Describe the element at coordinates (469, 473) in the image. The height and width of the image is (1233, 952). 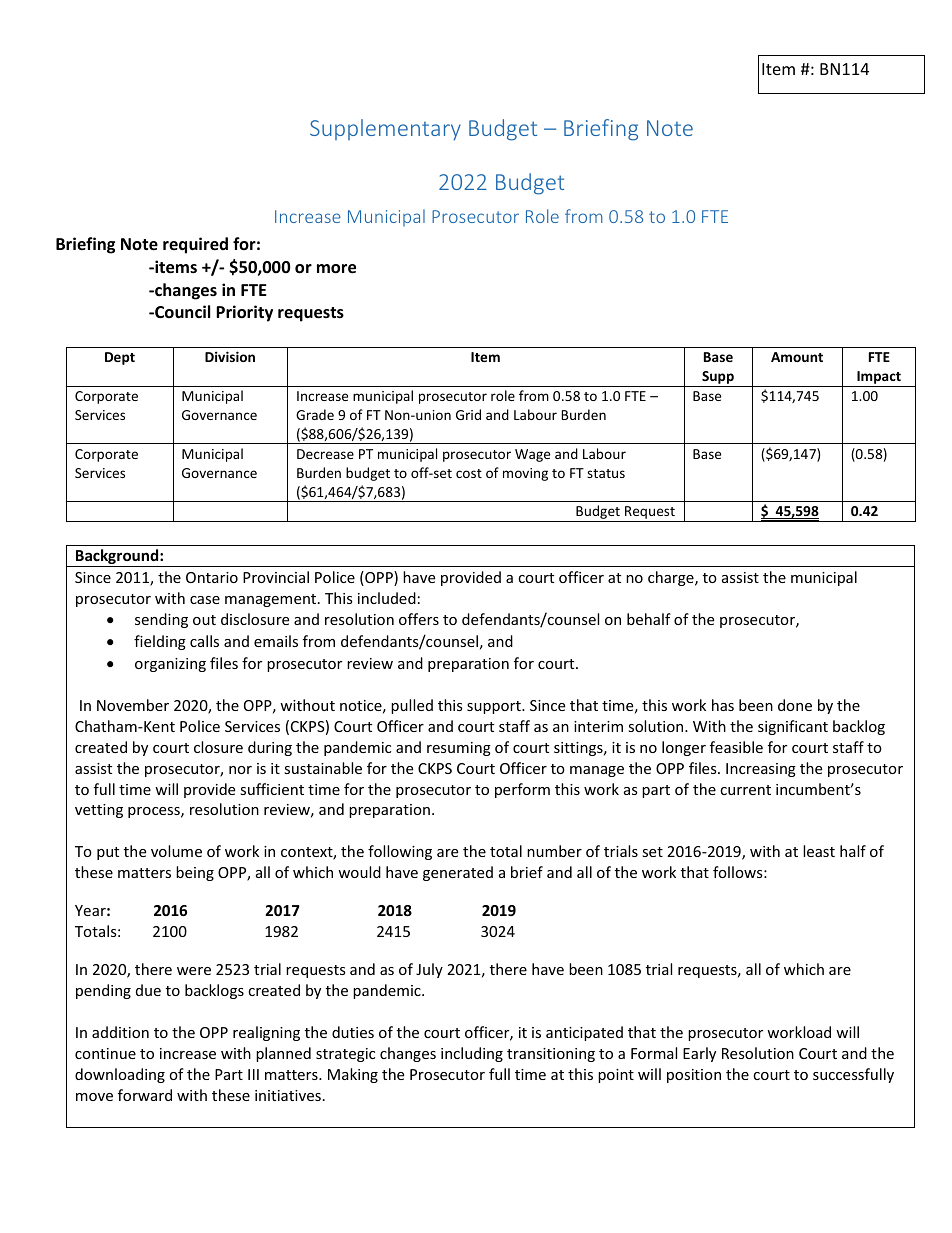
I see `cost` at that location.
